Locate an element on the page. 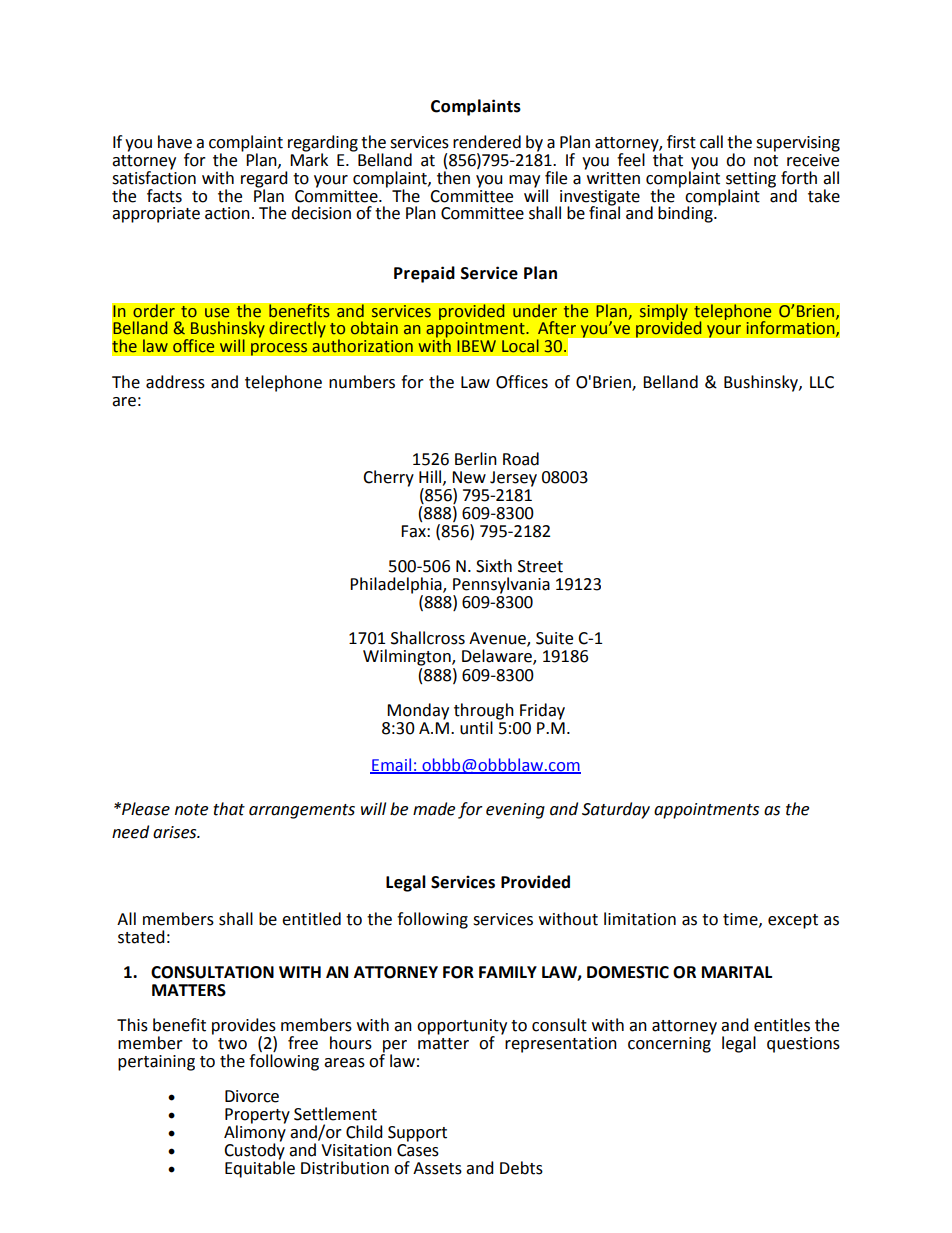  Suite is located at coordinates (554, 638).
